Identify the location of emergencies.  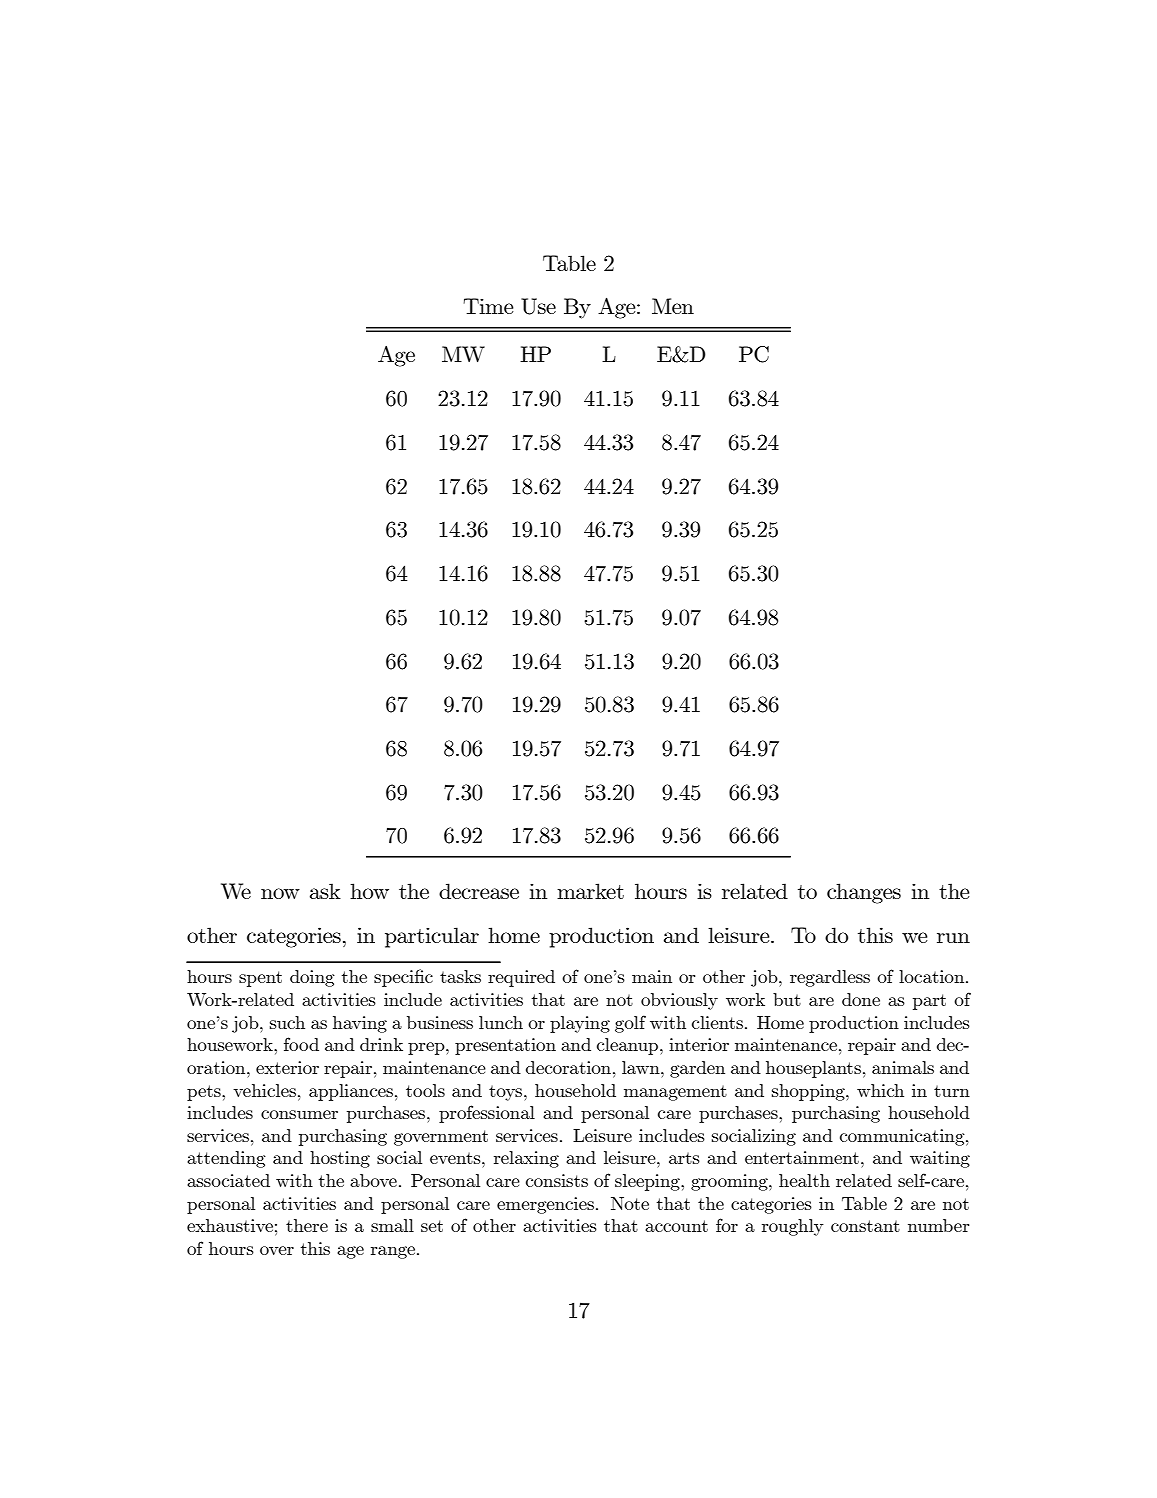
(545, 1205).
